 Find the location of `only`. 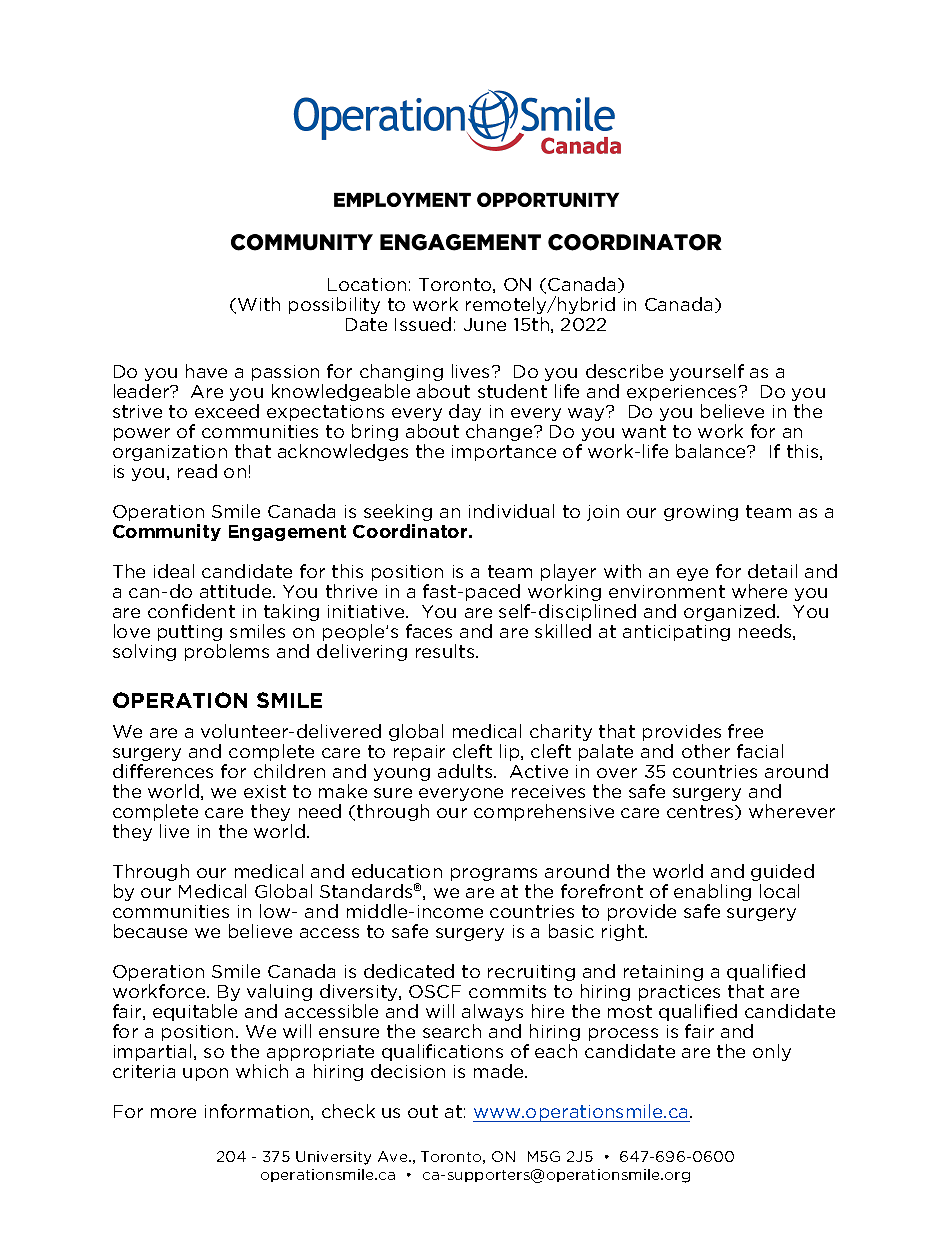

only is located at coordinates (772, 1052).
